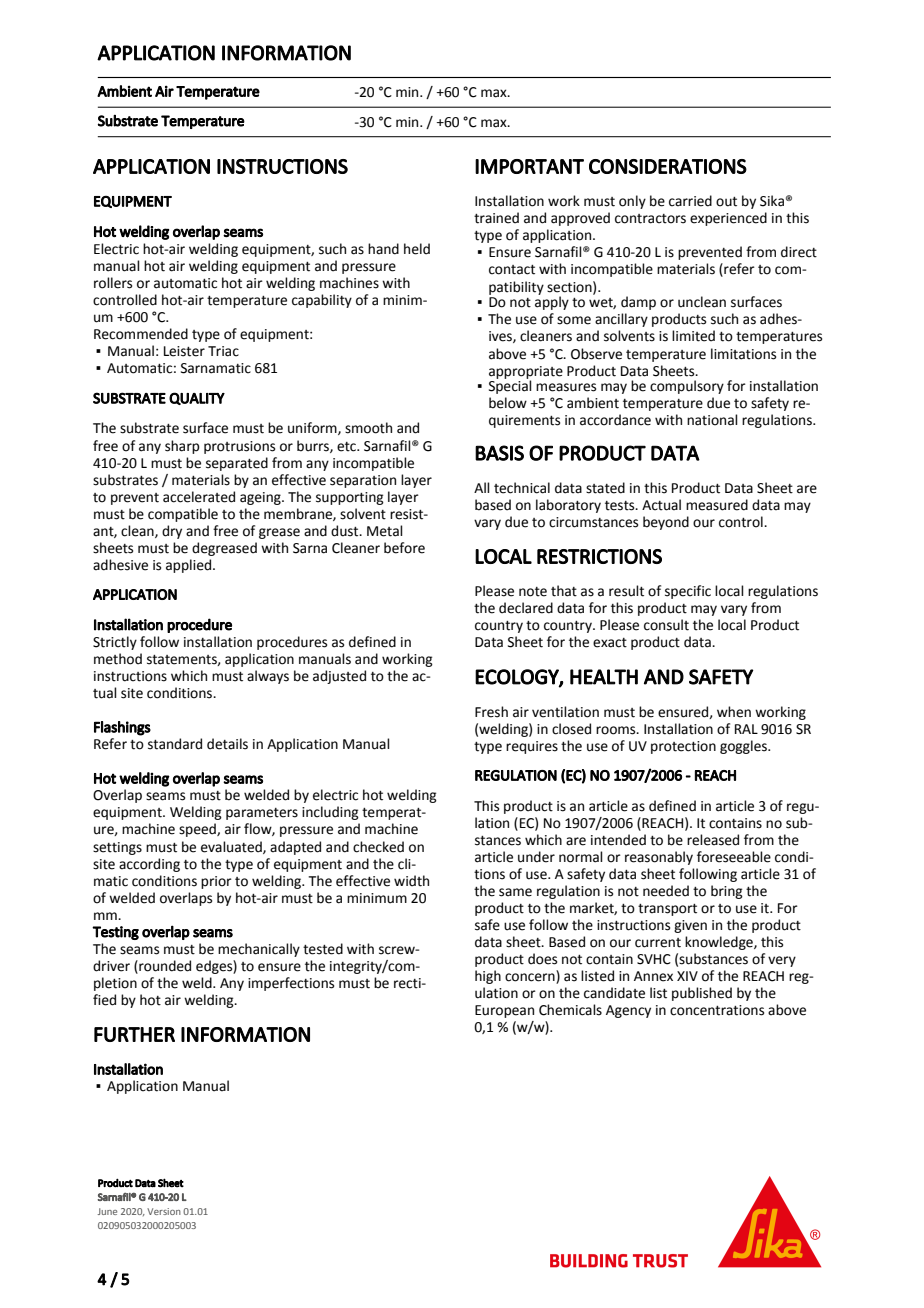 This screenshot has width=924, height=1308. Describe the element at coordinates (496, 218) in the screenshot. I see `trained` at that location.
